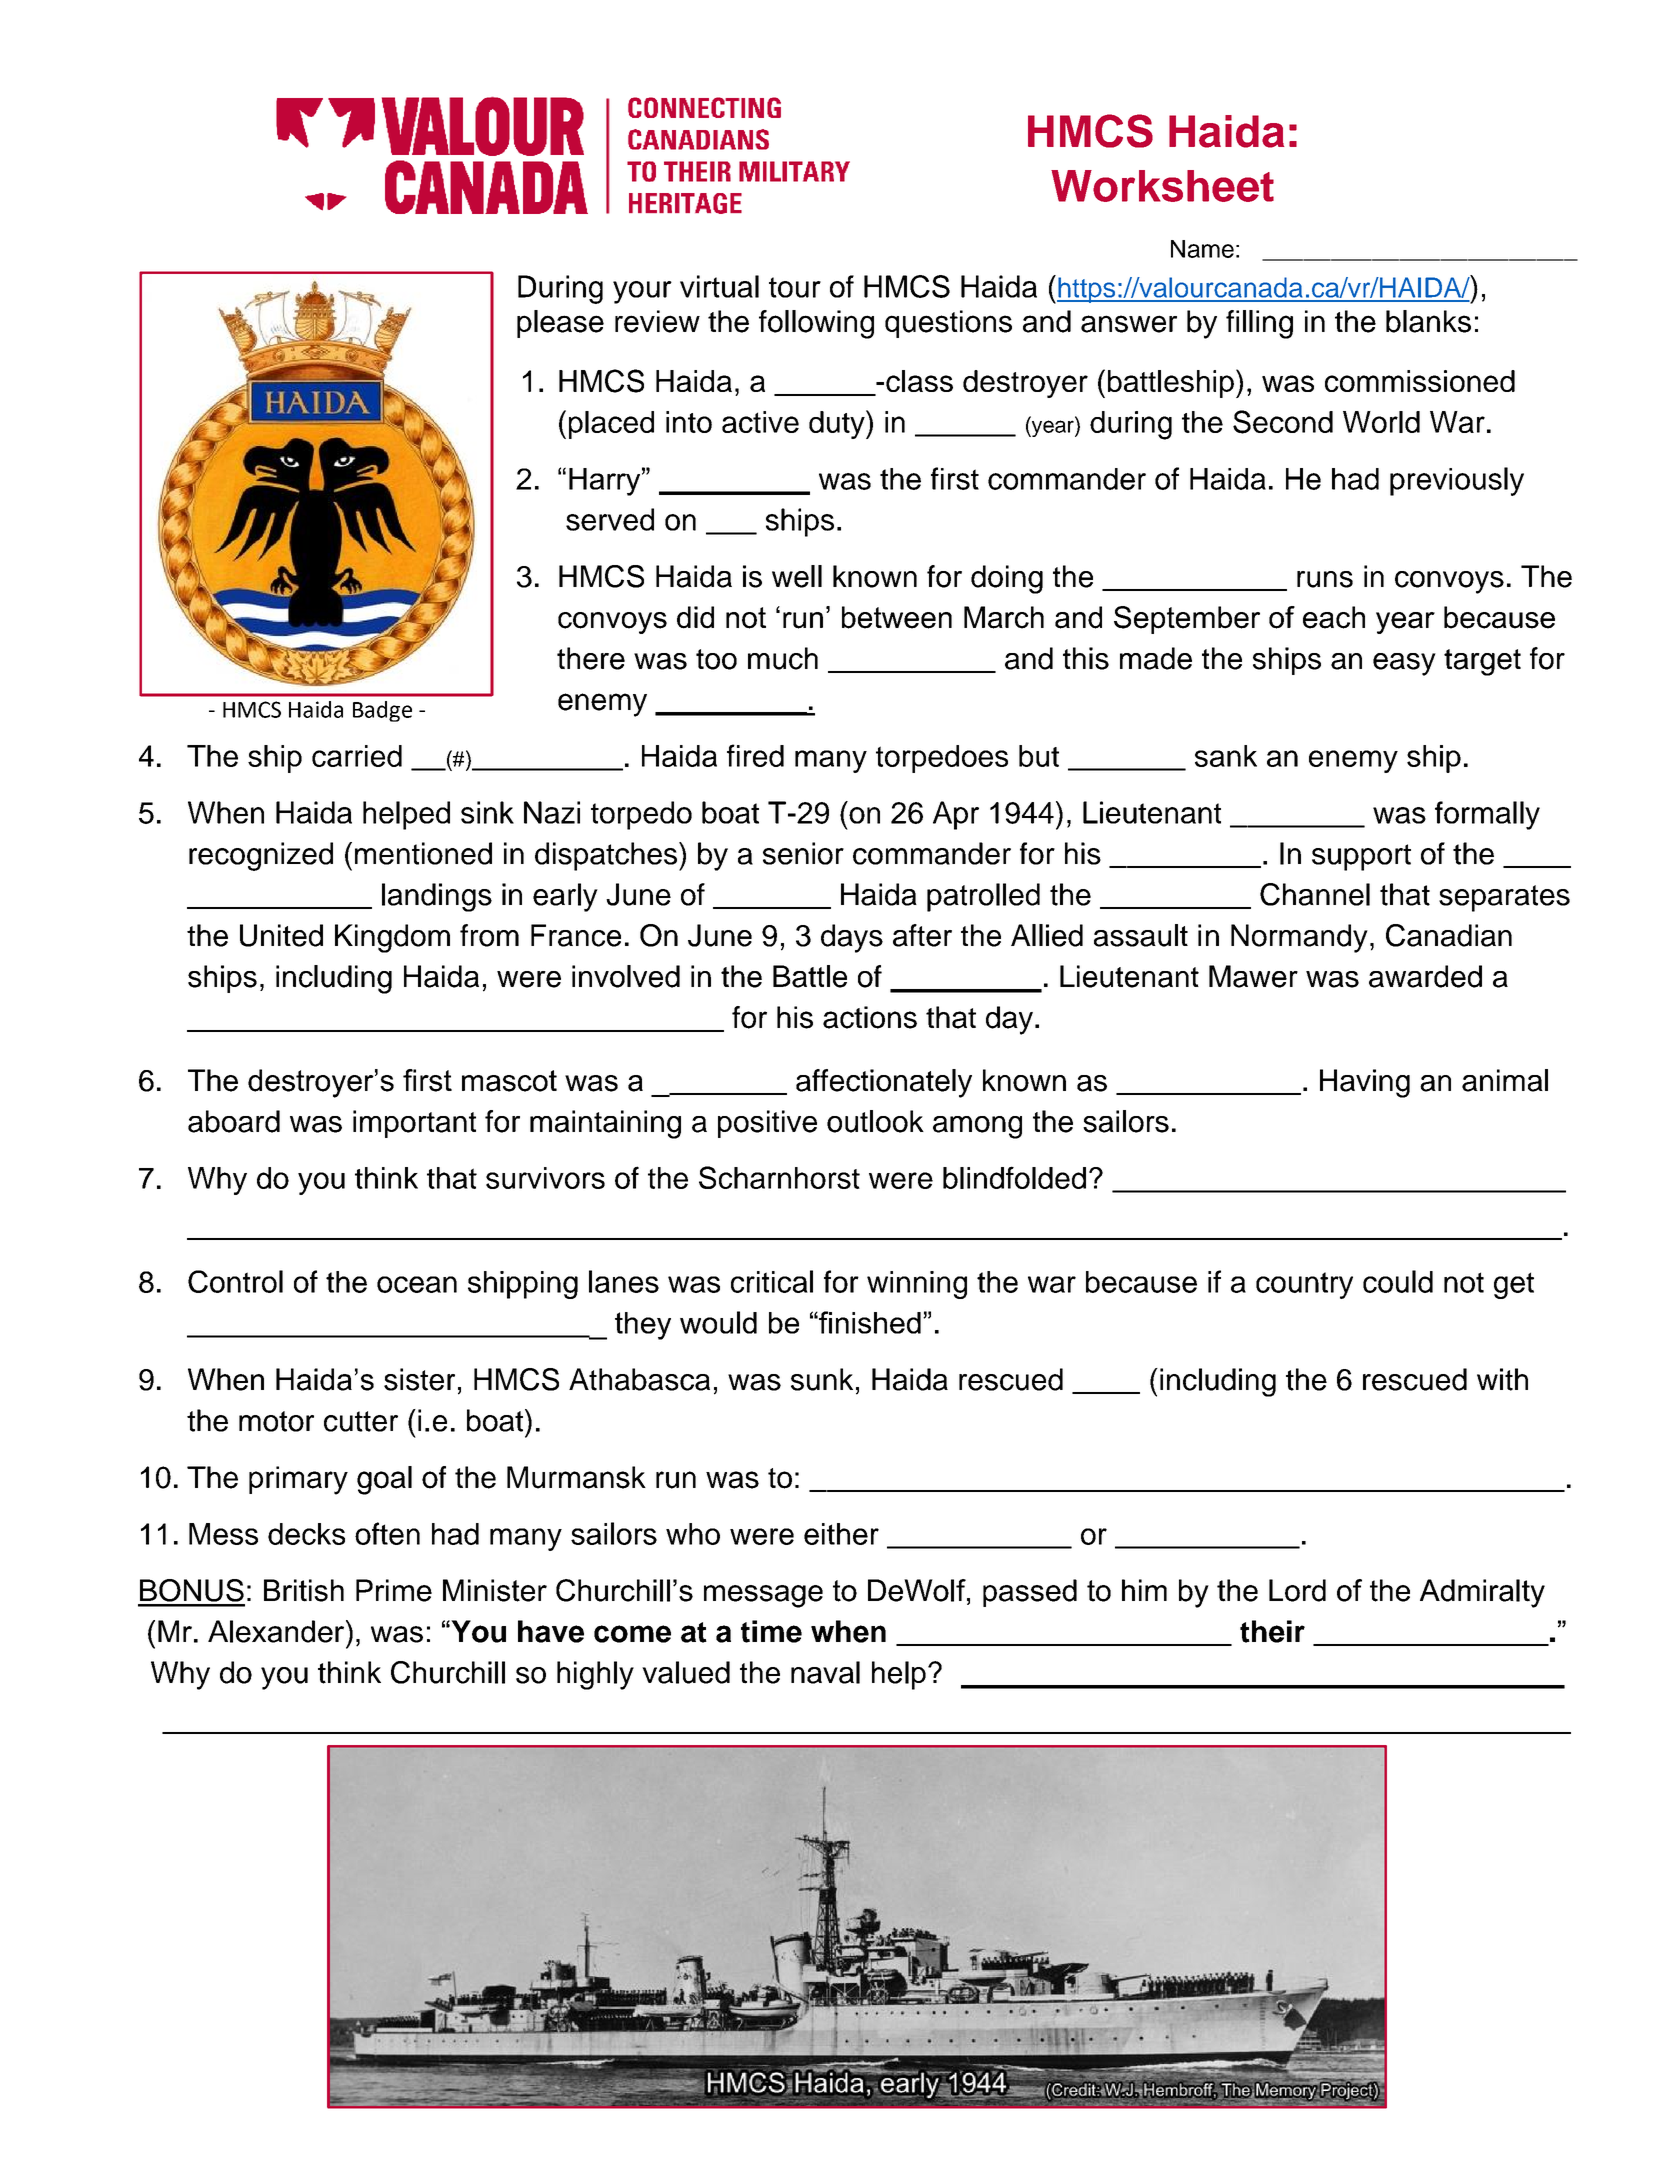 This screenshot has height=2169, width=1676. Describe the element at coordinates (437, 897) in the screenshot. I see `landings` at that location.
